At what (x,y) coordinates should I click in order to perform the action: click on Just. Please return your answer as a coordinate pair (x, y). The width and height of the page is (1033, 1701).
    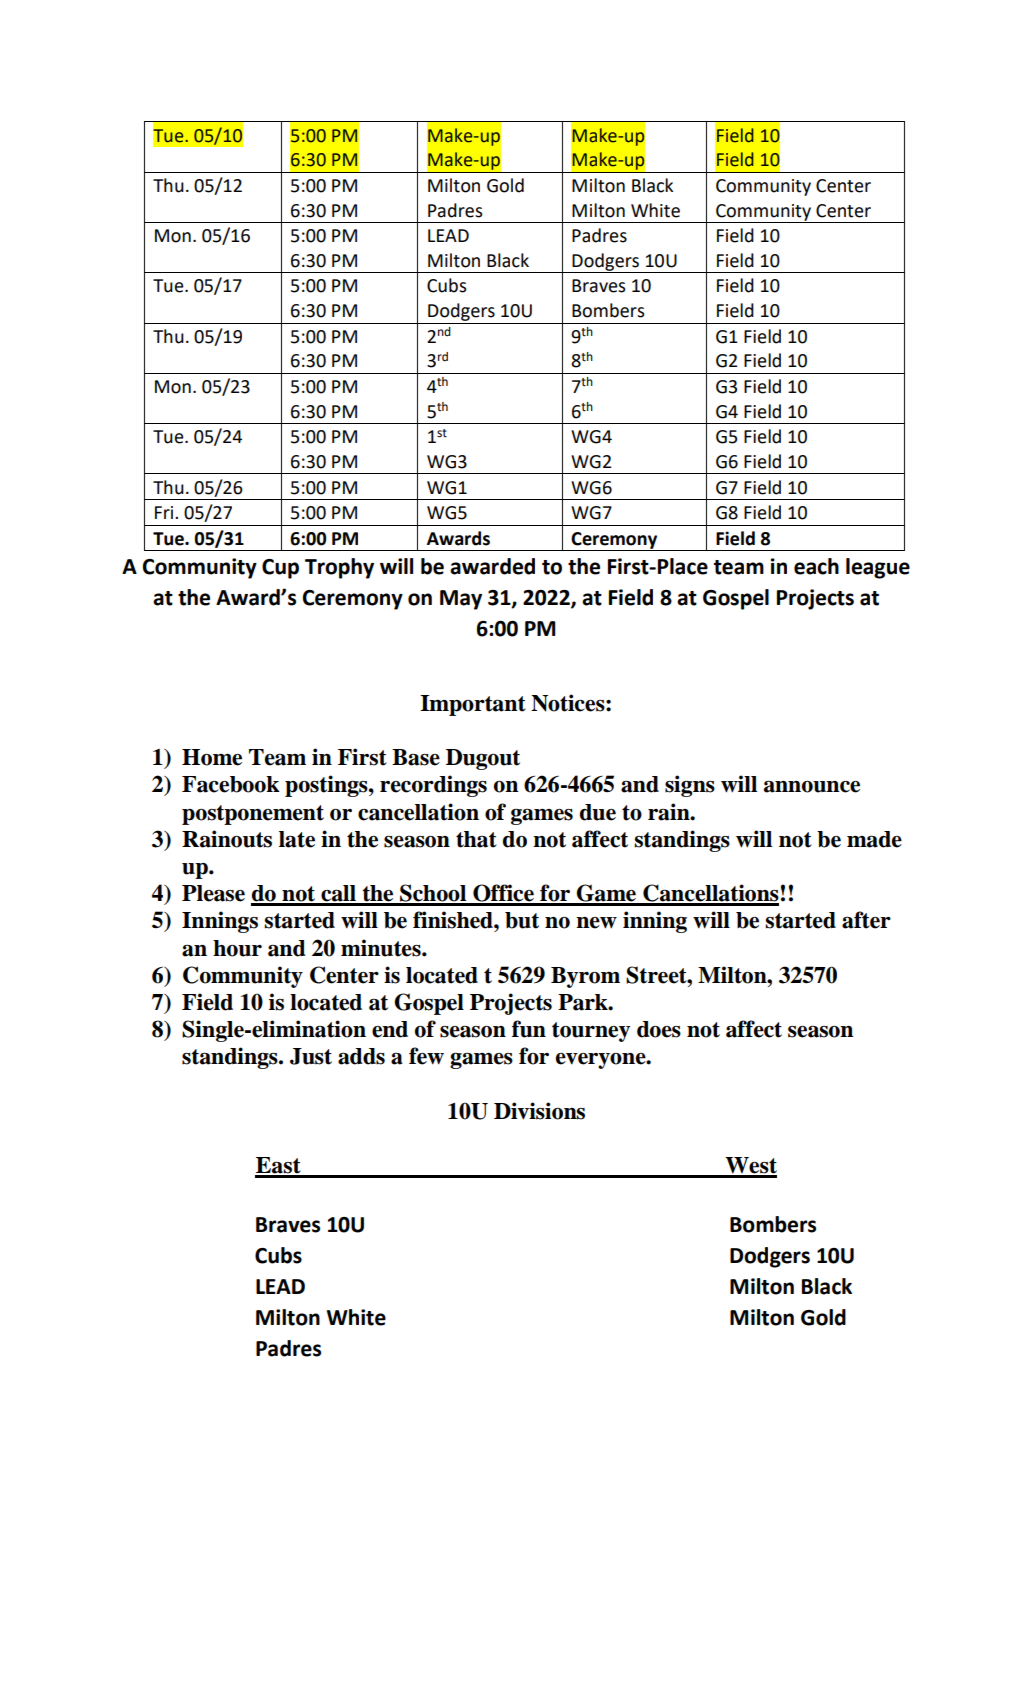
    Looking at the image, I should click on (311, 1056).
